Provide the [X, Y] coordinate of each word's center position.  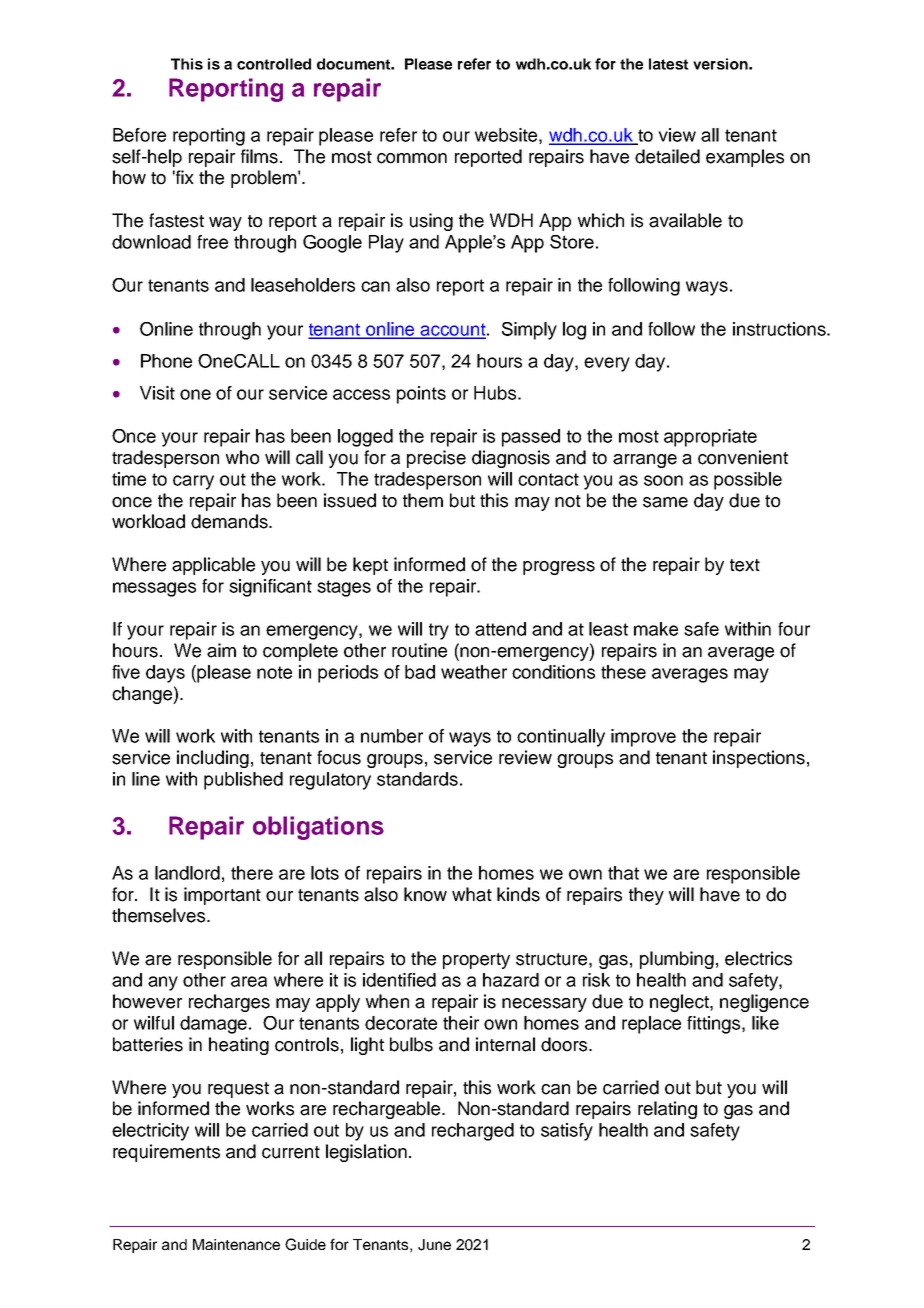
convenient [743, 457]
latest [669, 64]
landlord [187, 873]
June [434, 1245]
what [472, 894]
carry [193, 482]
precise [436, 459]
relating [667, 1110]
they [646, 896]
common [412, 158]
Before [139, 135]
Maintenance [236, 1244]
